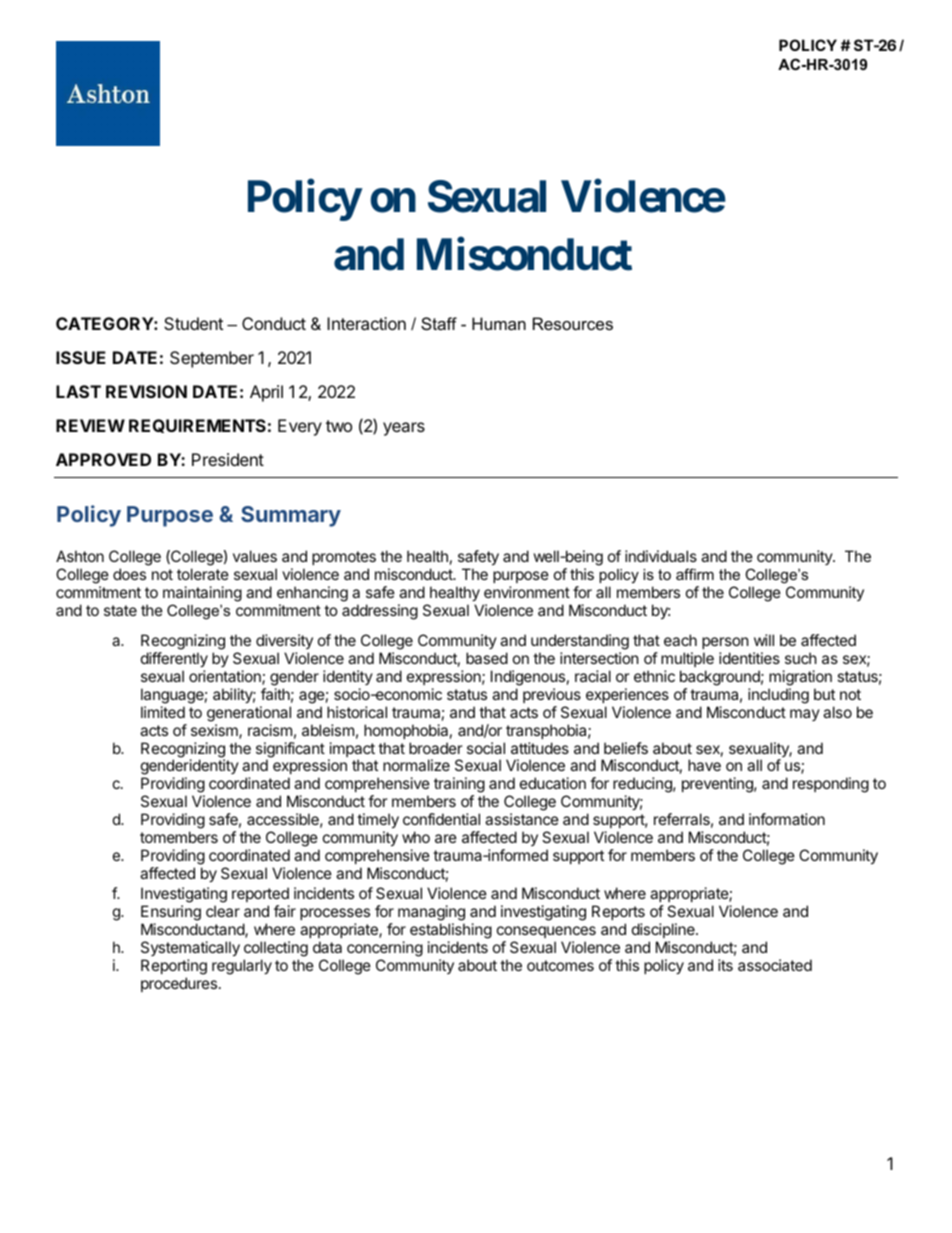 This screenshot has height=1233, width=952. I want to click on affirm, so click(695, 574).
